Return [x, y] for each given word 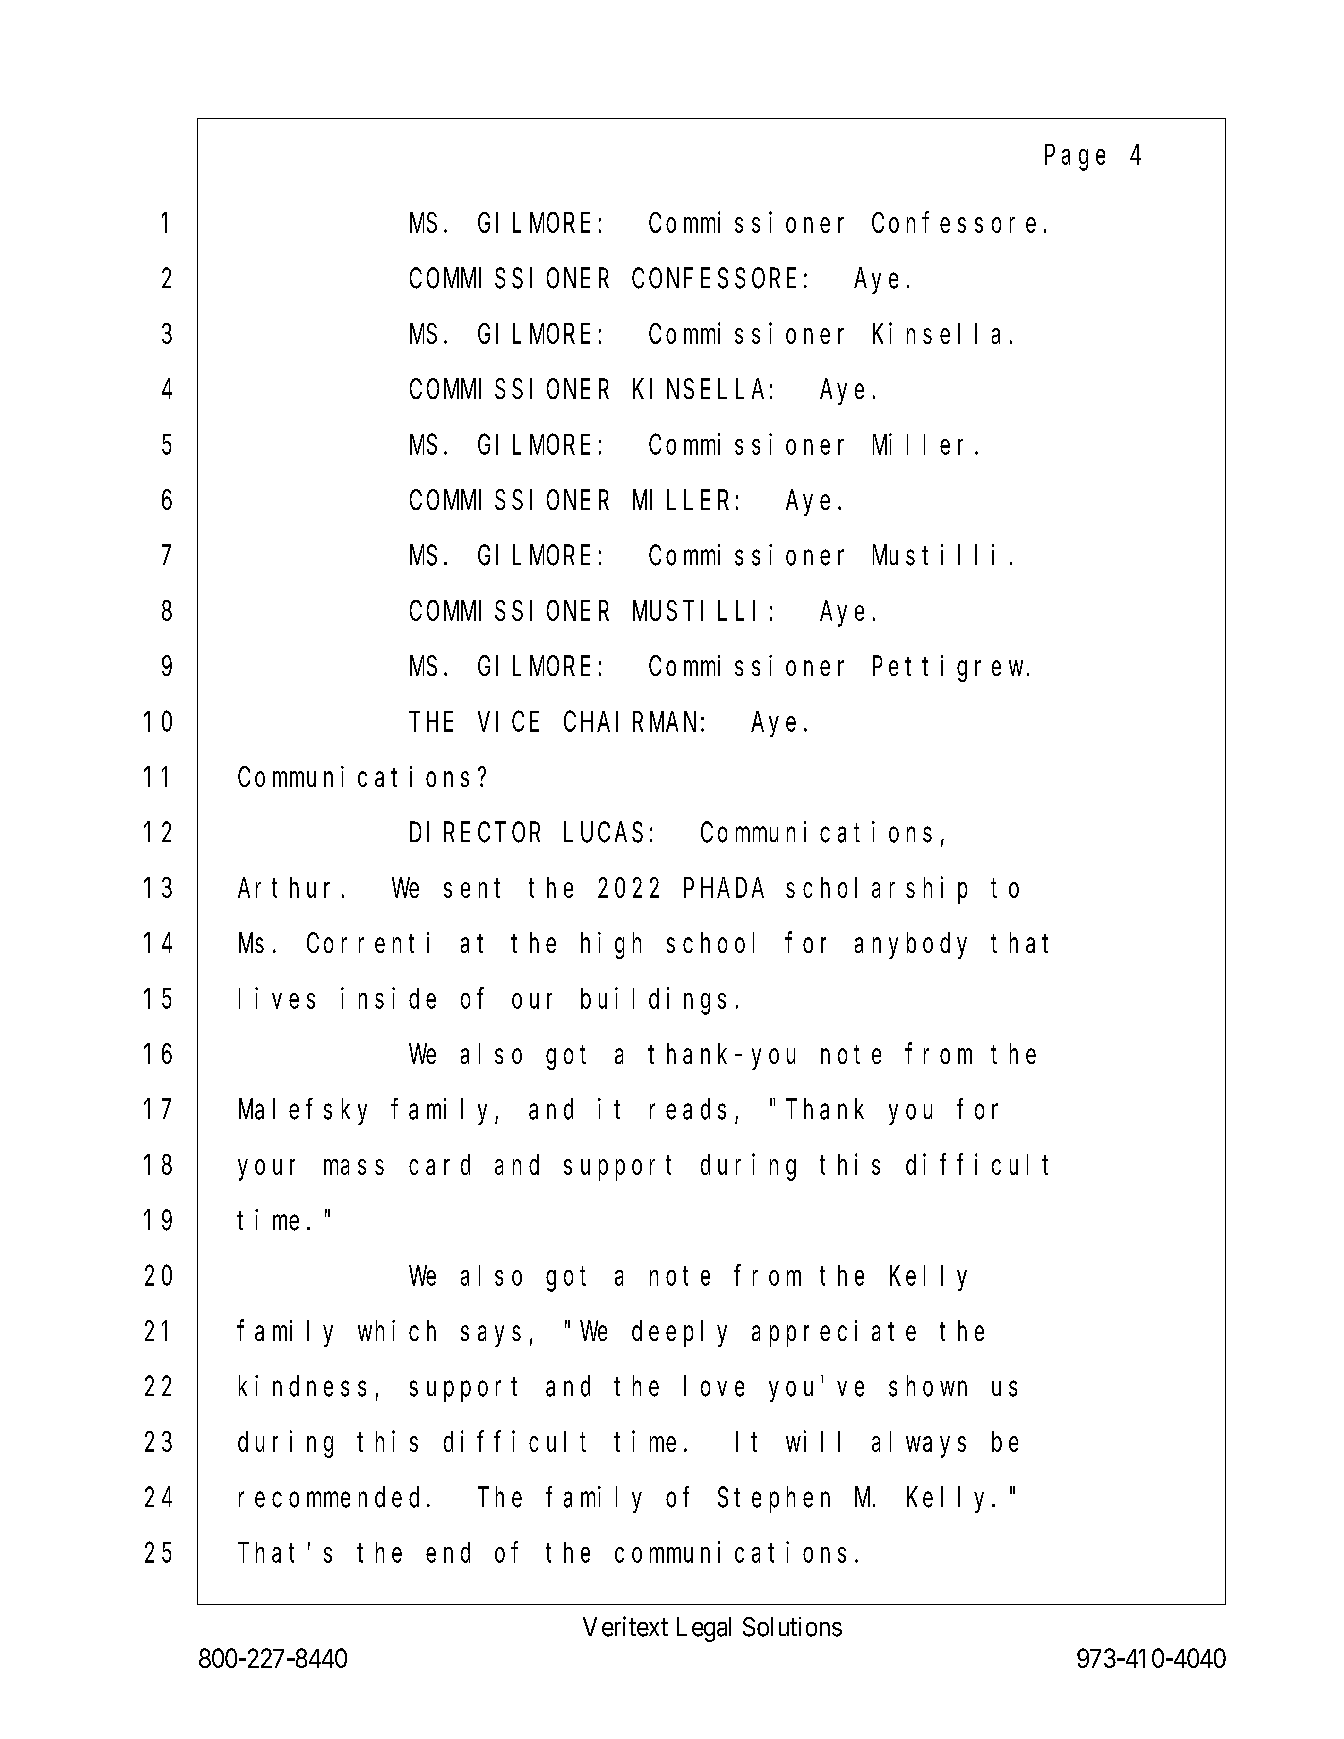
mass [354, 1167]
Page [1075, 158]
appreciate [834, 1333]
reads [688, 1109]
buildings [653, 1001]
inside [388, 998]
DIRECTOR [475, 833]
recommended [329, 1497]
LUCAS [603, 833]
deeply [679, 1334]
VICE [508, 722]
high [611, 945]
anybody [911, 946]
